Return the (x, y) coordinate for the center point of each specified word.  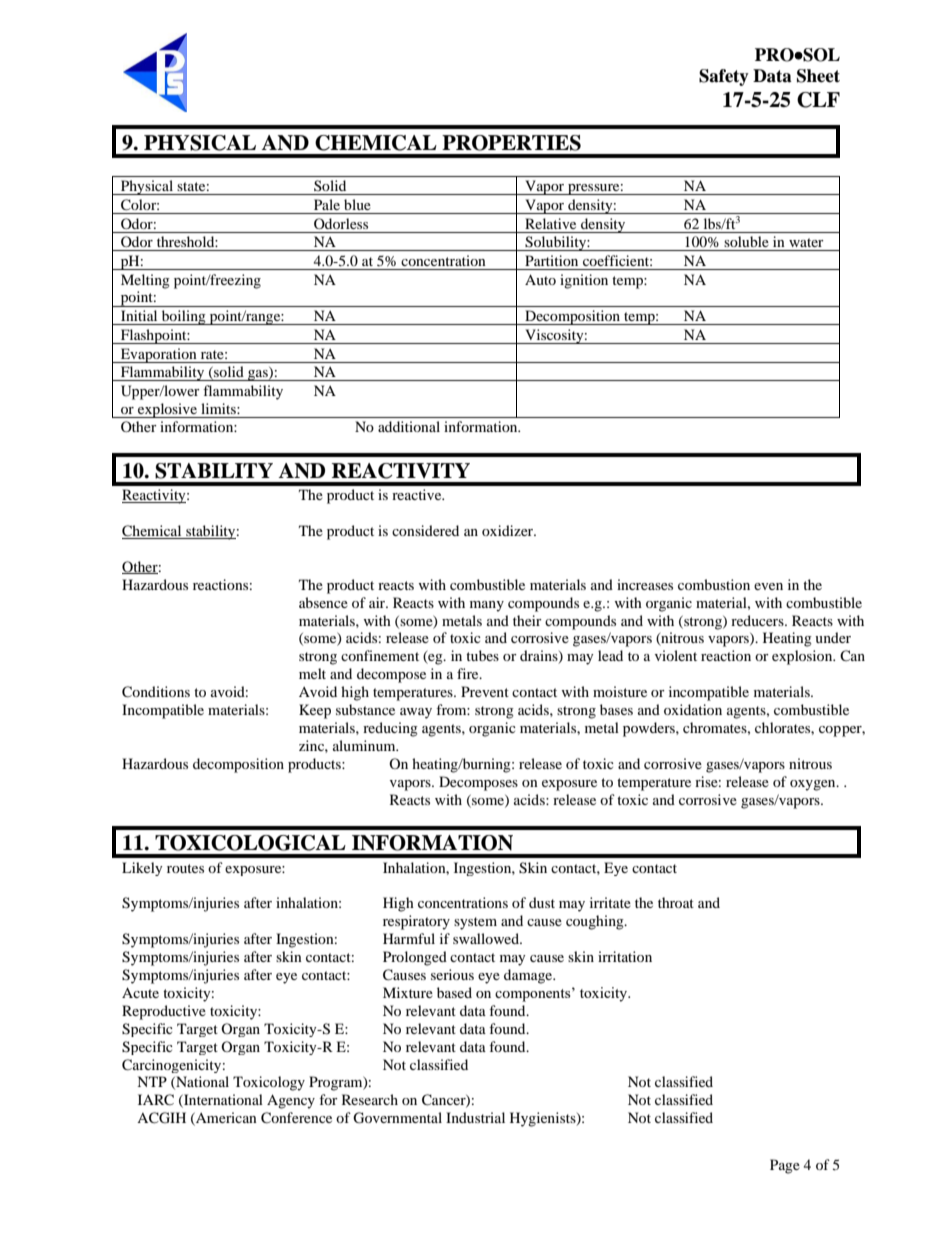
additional (409, 426)
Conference (296, 1118)
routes (185, 868)
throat (676, 902)
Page (785, 1166)
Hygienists (544, 1119)
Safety (724, 77)
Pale (327, 204)
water (806, 242)
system (475, 923)
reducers (758, 620)
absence (323, 602)
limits (219, 408)
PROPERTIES (511, 143)
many (487, 606)
